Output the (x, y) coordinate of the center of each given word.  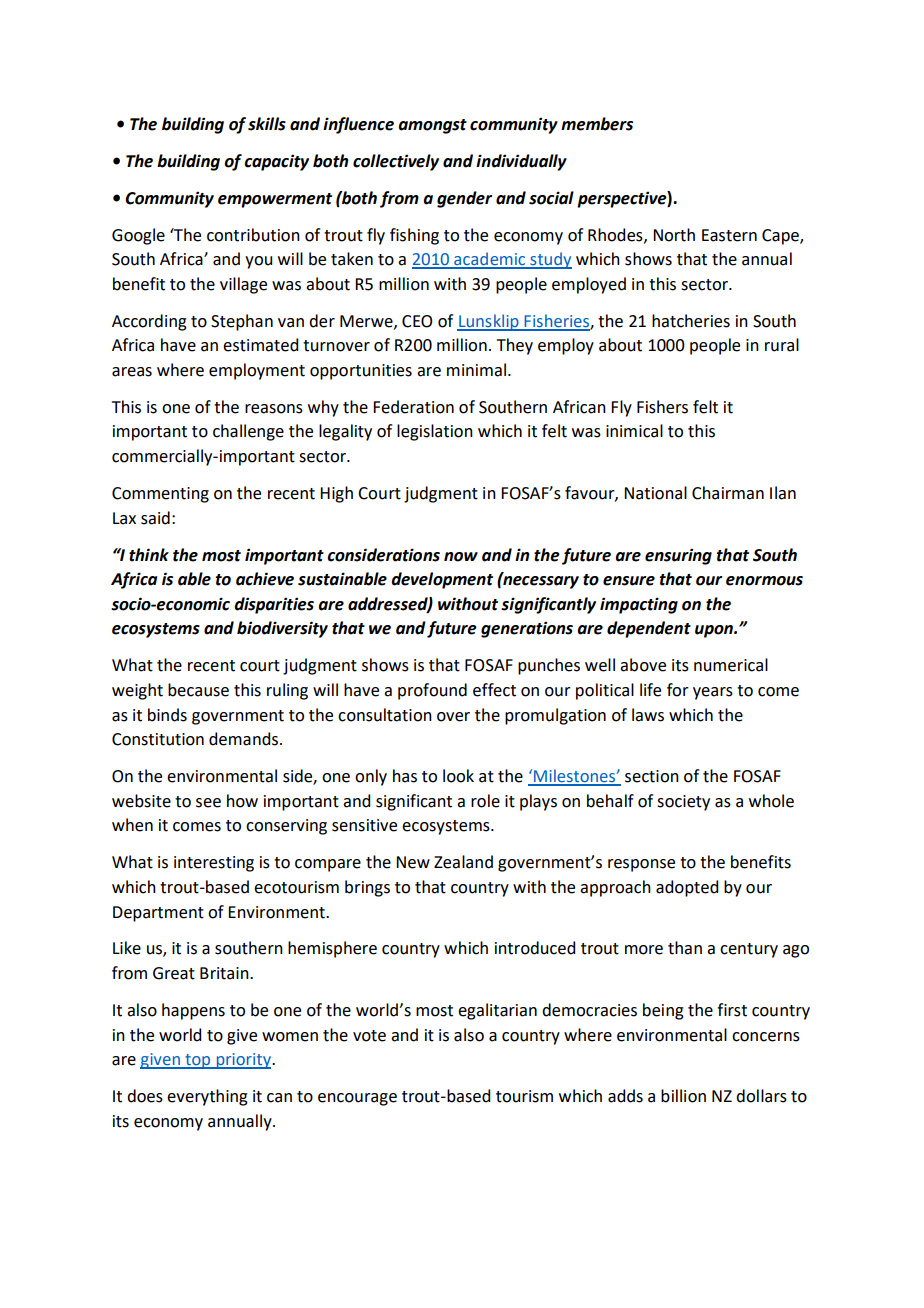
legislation (435, 432)
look (458, 776)
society (683, 803)
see (208, 803)
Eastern (729, 235)
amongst (432, 126)
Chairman (728, 493)
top (198, 1061)
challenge (248, 432)
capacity (276, 162)
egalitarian (497, 1011)
